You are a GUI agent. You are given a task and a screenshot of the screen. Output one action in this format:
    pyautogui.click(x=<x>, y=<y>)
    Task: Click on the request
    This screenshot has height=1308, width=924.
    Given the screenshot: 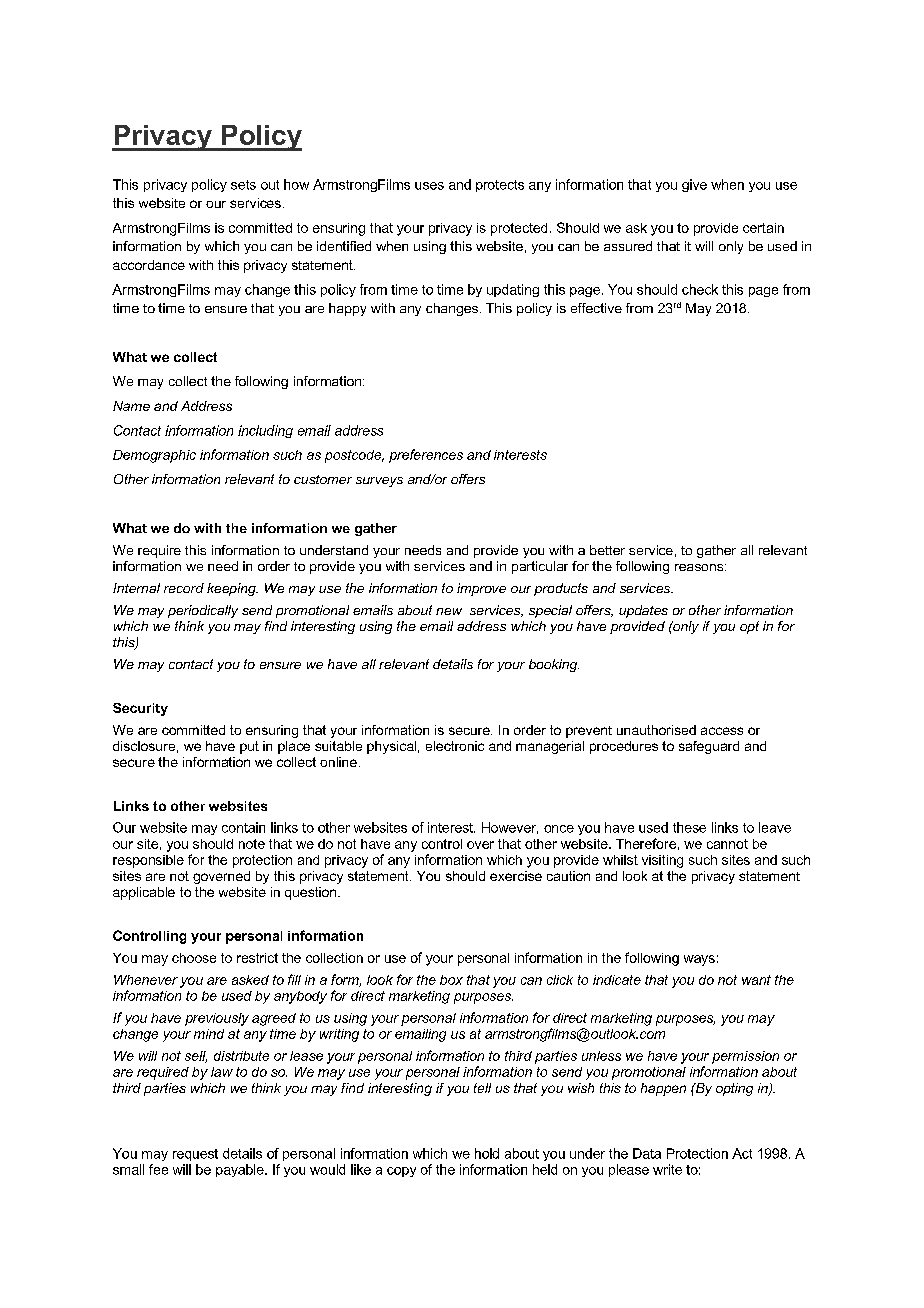 What is the action you would take?
    pyautogui.click(x=195, y=1155)
